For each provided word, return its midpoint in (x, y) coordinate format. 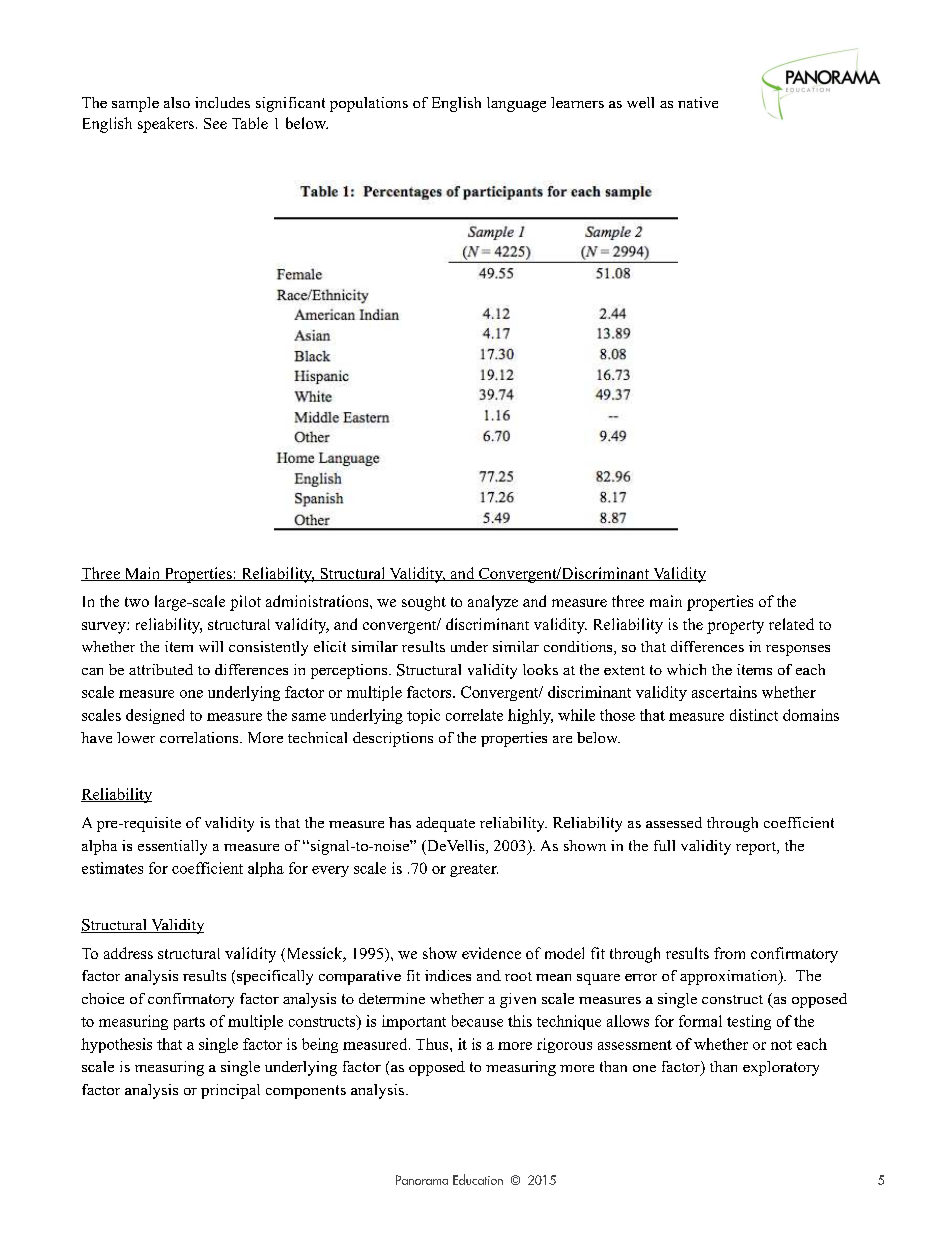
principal (230, 1091)
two (137, 602)
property (735, 627)
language (516, 104)
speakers (166, 125)
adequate (445, 824)
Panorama (422, 1180)
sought (424, 603)
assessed (674, 822)
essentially (172, 847)
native (698, 102)
